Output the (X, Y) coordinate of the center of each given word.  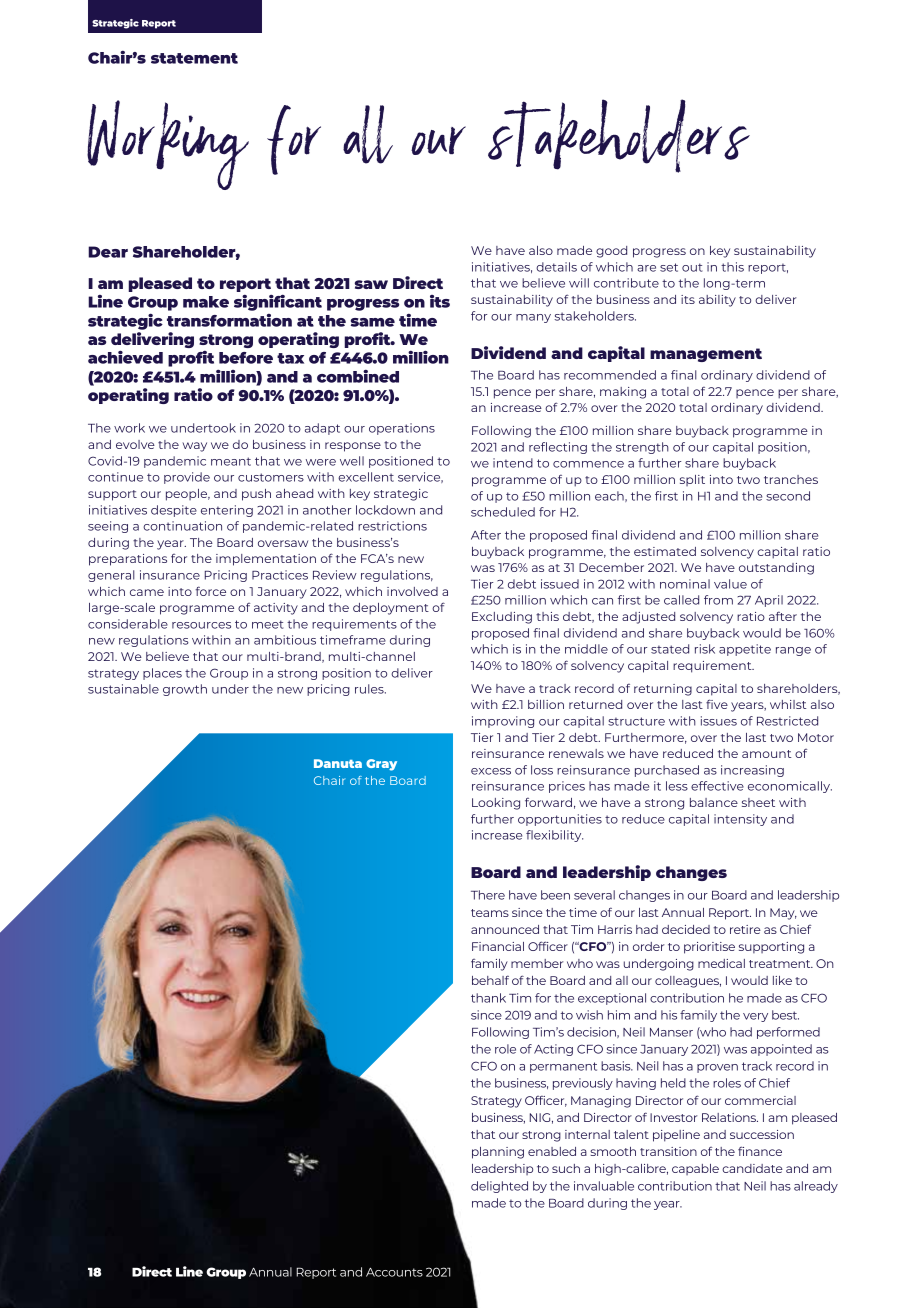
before (246, 358)
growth (185, 690)
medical (721, 963)
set (669, 267)
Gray (381, 765)
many (533, 318)
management (706, 355)
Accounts (394, 1272)
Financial (498, 946)
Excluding (502, 618)
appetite (745, 650)
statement (194, 58)
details (556, 267)
